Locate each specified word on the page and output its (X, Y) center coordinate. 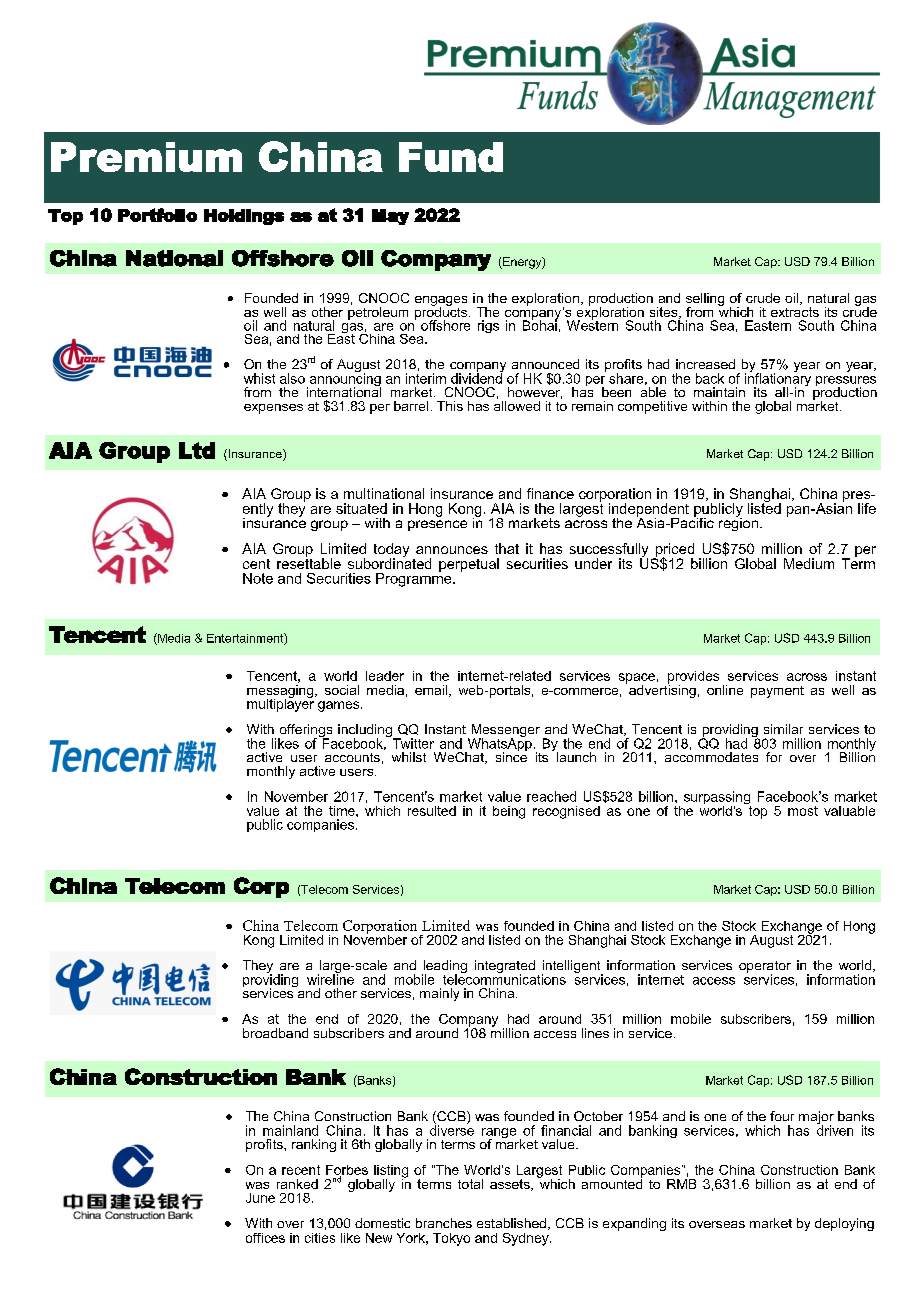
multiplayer (281, 704)
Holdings (244, 217)
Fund (451, 157)
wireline (330, 978)
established (511, 1223)
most (803, 811)
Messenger (504, 732)
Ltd (197, 450)
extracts (795, 312)
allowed (517, 404)
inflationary (778, 380)
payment (777, 692)
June (260, 1198)
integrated (505, 968)
